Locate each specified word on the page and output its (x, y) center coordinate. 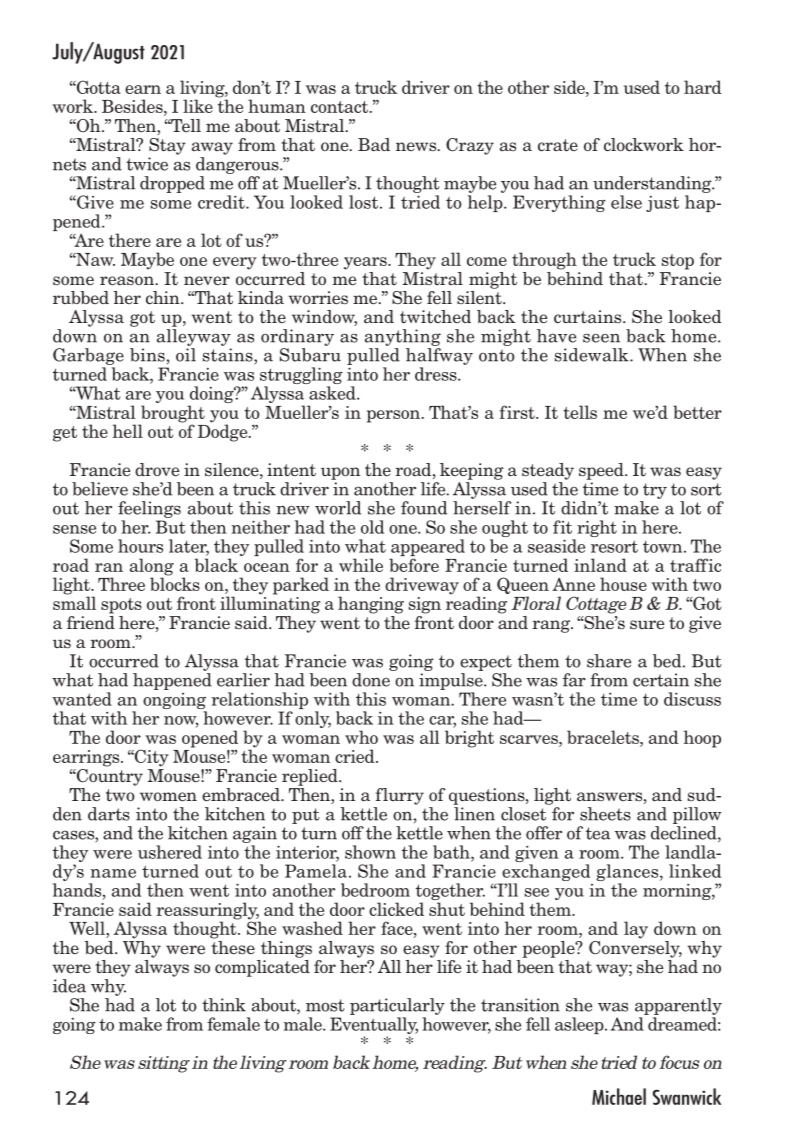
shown (370, 852)
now (181, 721)
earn (143, 89)
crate (558, 145)
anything (403, 337)
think (224, 1005)
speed (602, 471)
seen (601, 338)
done (371, 680)
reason (128, 281)
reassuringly (208, 912)
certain (661, 680)
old (372, 527)
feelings (149, 509)
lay (636, 930)
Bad (374, 145)
